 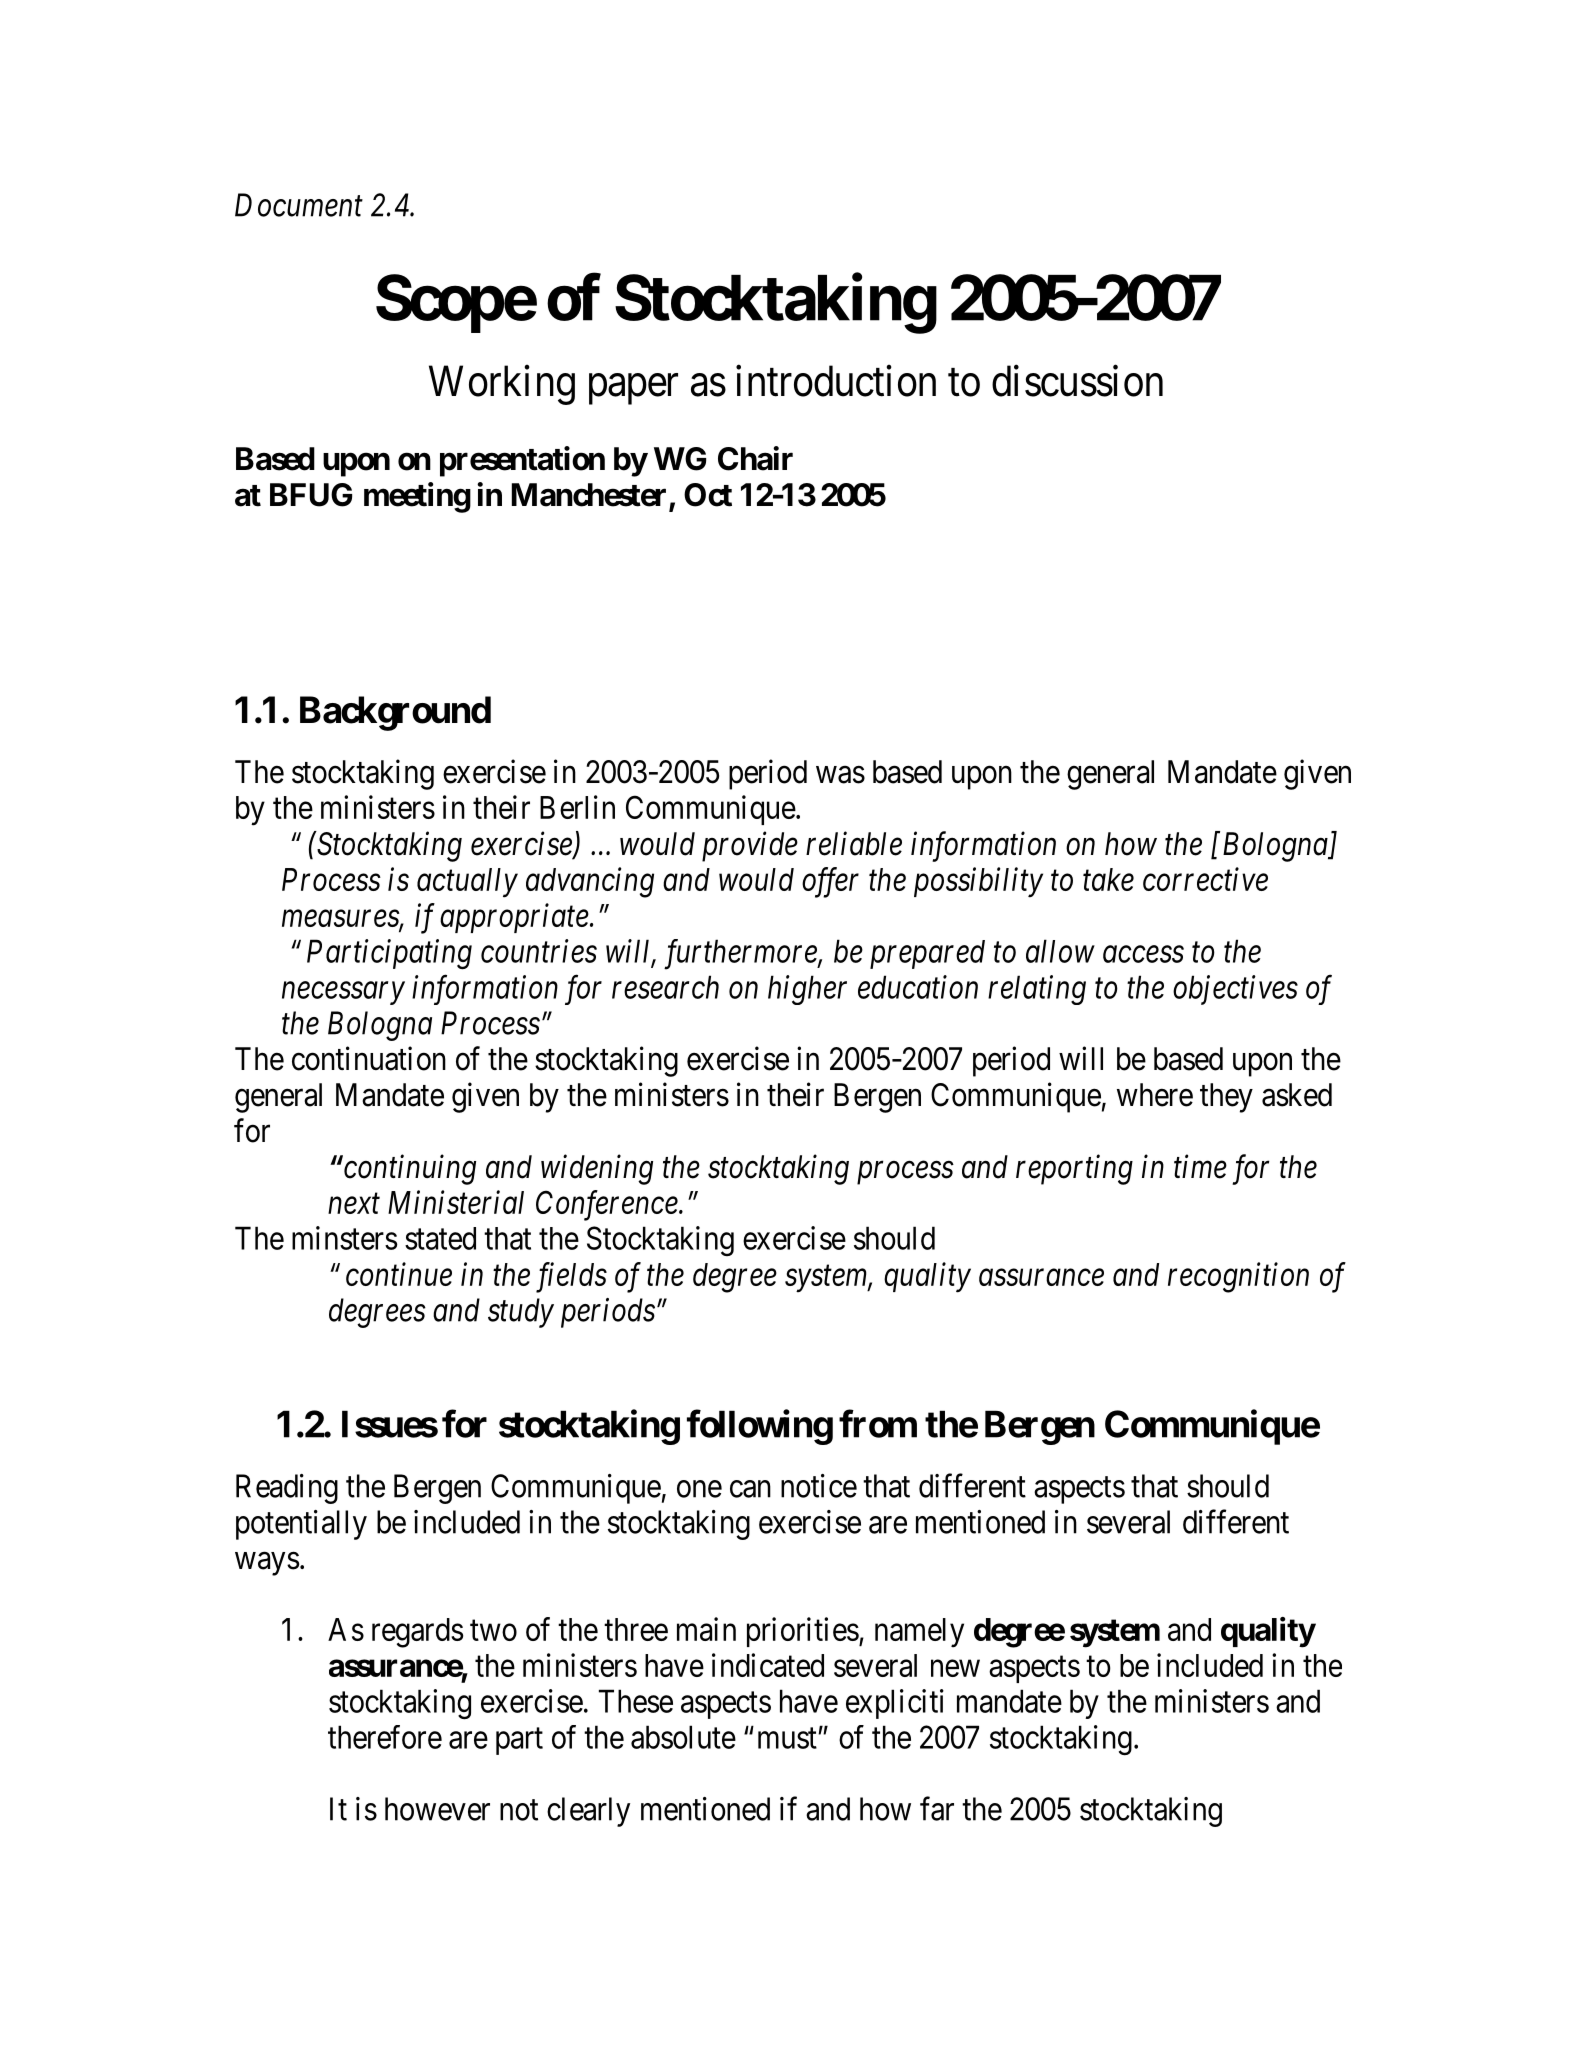 What do you see at coordinates (1077, 381) in the screenshot?
I see `discussion` at bounding box center [1077, 381].
